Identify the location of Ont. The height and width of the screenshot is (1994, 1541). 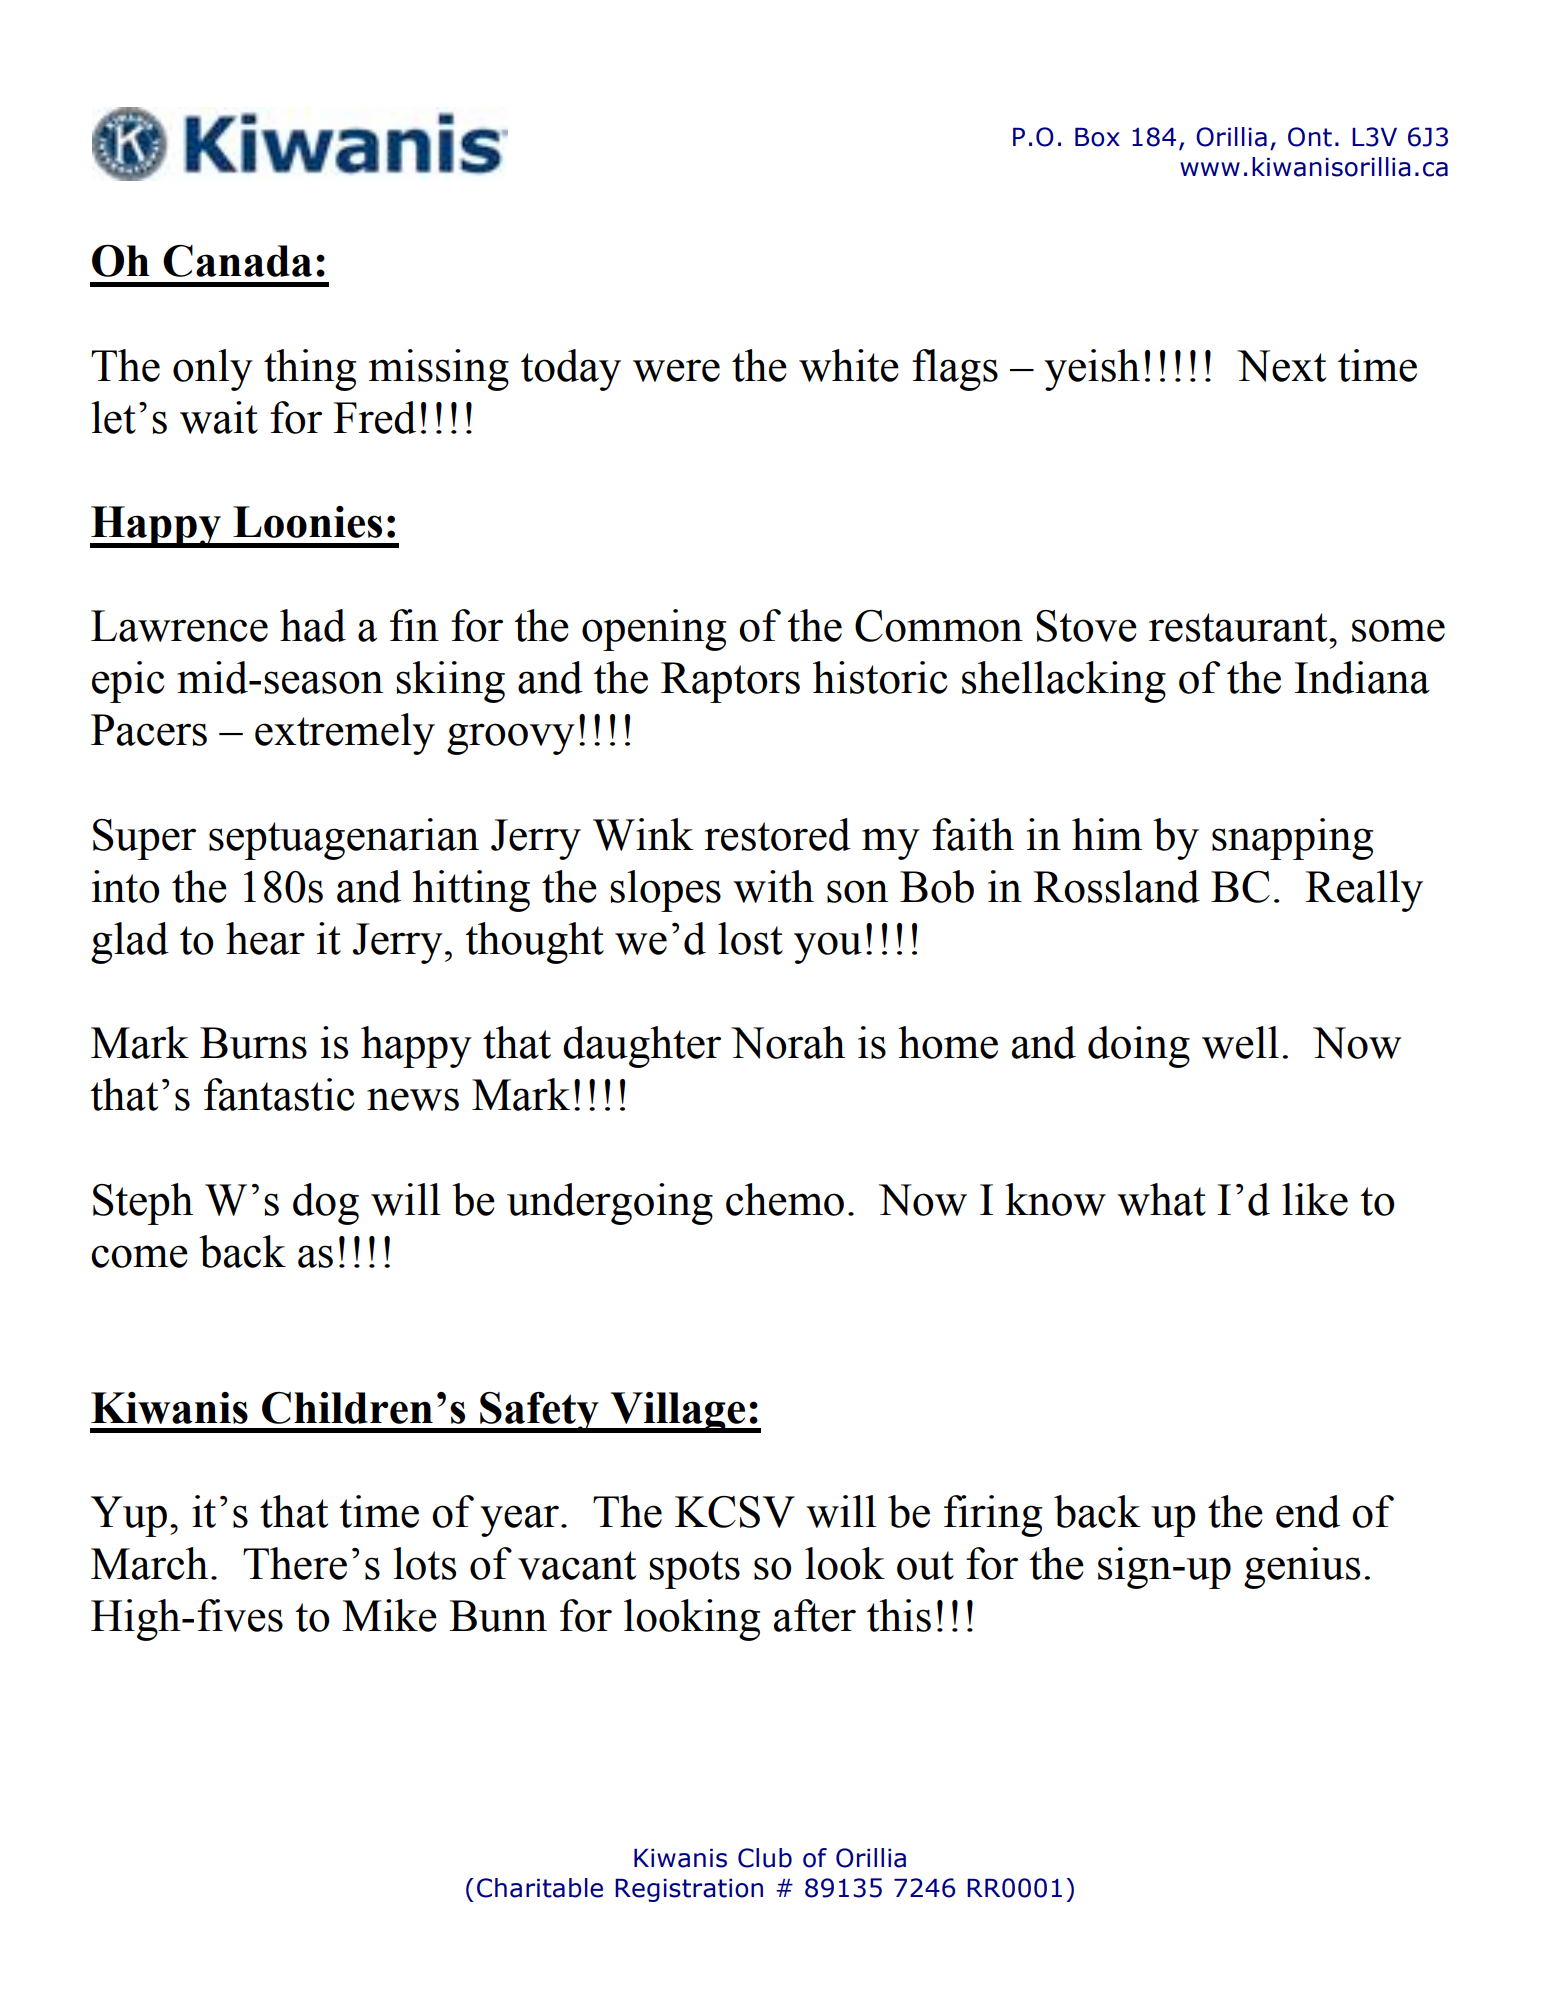
(1310, 137).
